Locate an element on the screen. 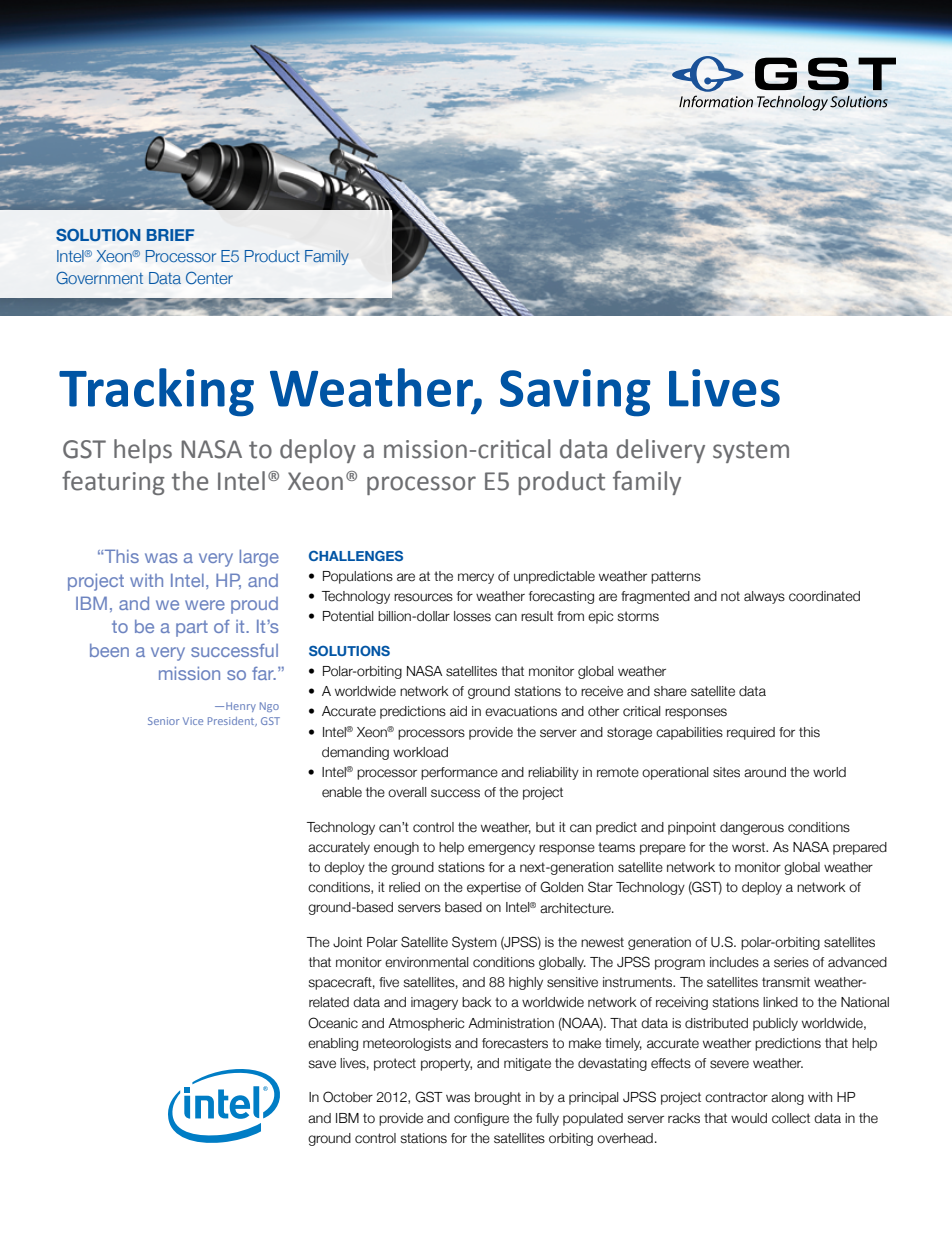  dangerous is located at coordinates (752, 828).
